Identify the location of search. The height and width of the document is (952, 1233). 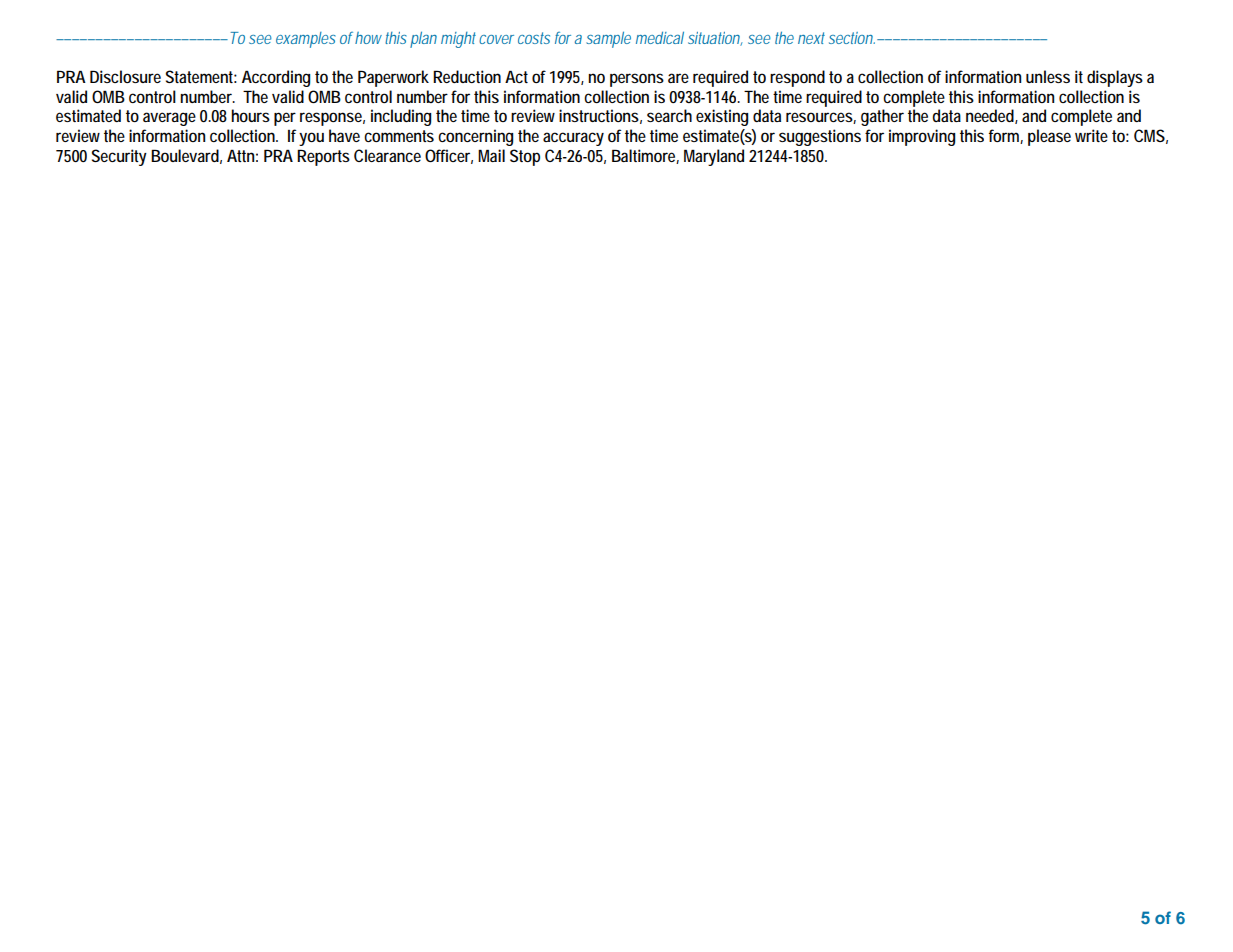
(669, 115).
